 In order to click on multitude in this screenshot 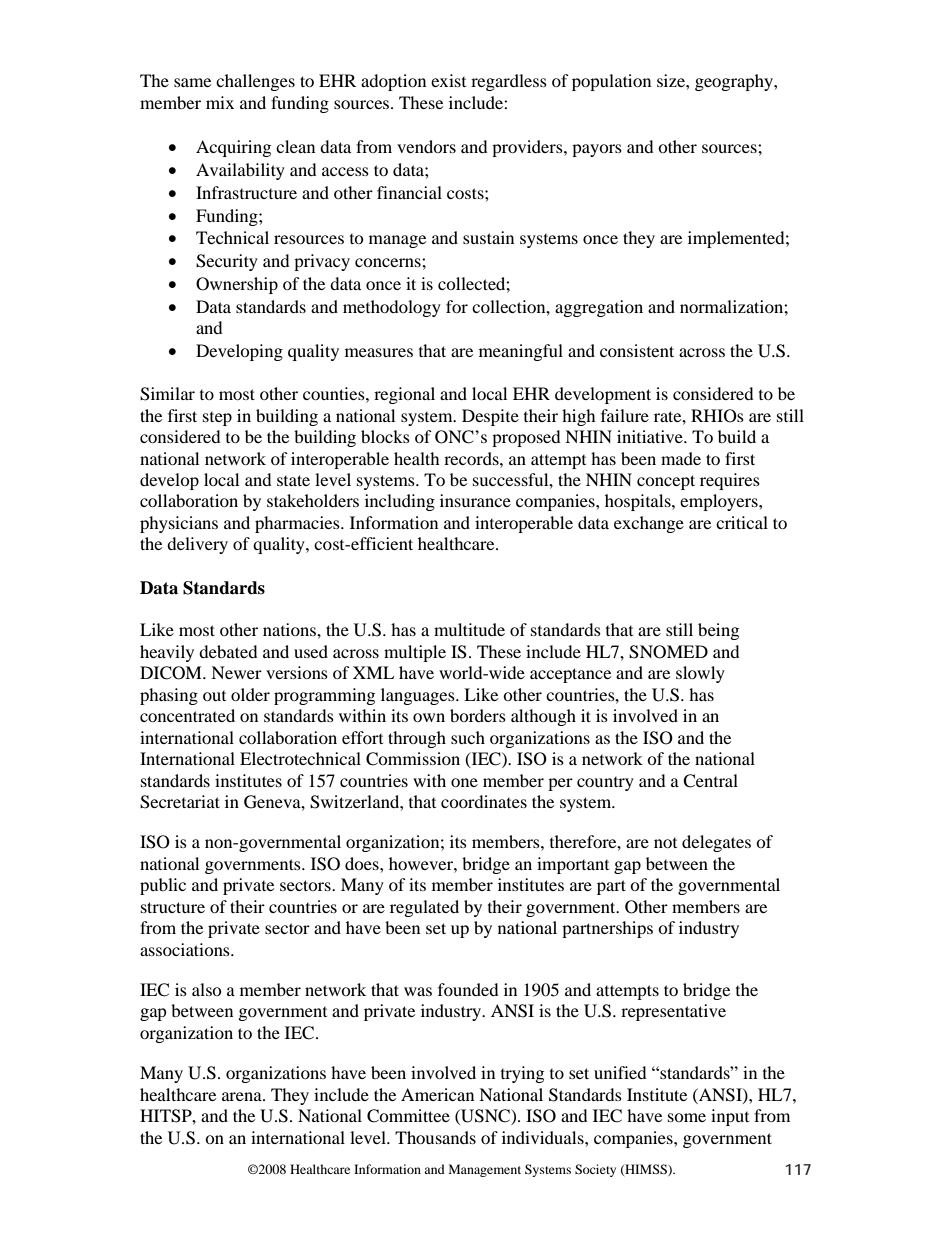, I will do `click(469, 629)`.
